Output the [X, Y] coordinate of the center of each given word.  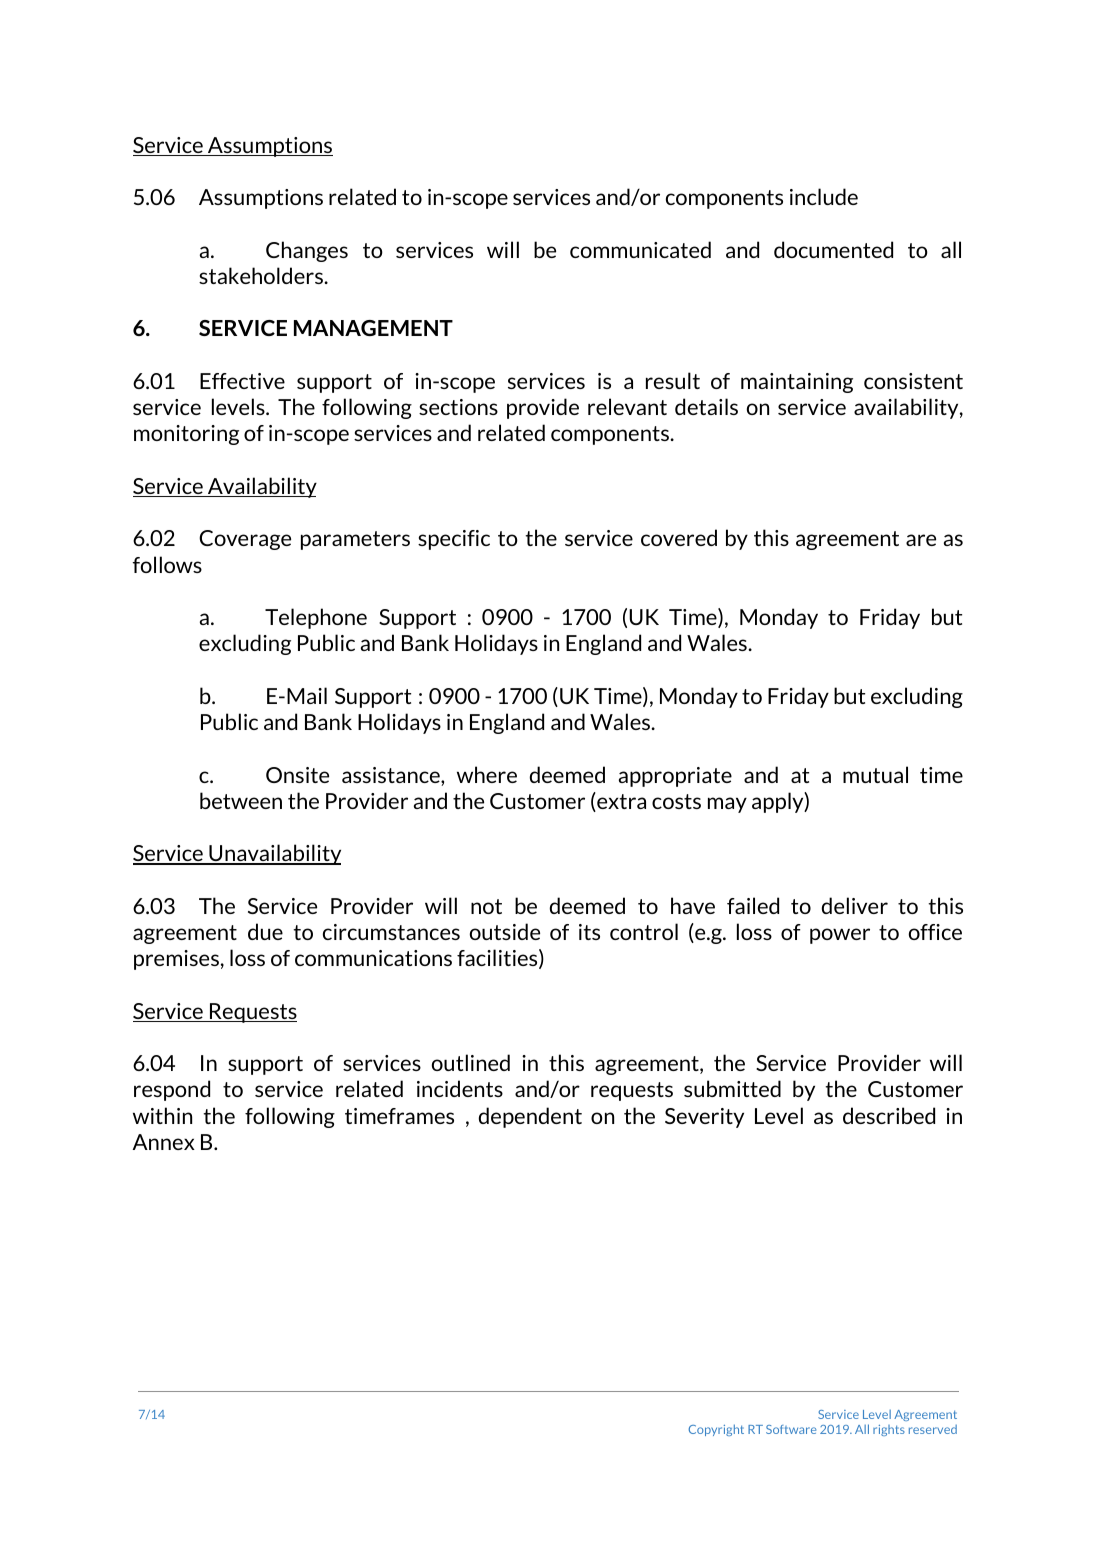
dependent [530, 1117]
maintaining [797, 383]
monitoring [186, 435]
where [487, 774]
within [162, 1115]
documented [833, 249]
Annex [164, 1142]
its [589, 932]
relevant [627, 406]
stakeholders [262, 275]
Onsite [297, 775]
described [889, 1115]
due [265, 931]
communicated [640, 249]
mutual [875, 774]
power [840, 936]
